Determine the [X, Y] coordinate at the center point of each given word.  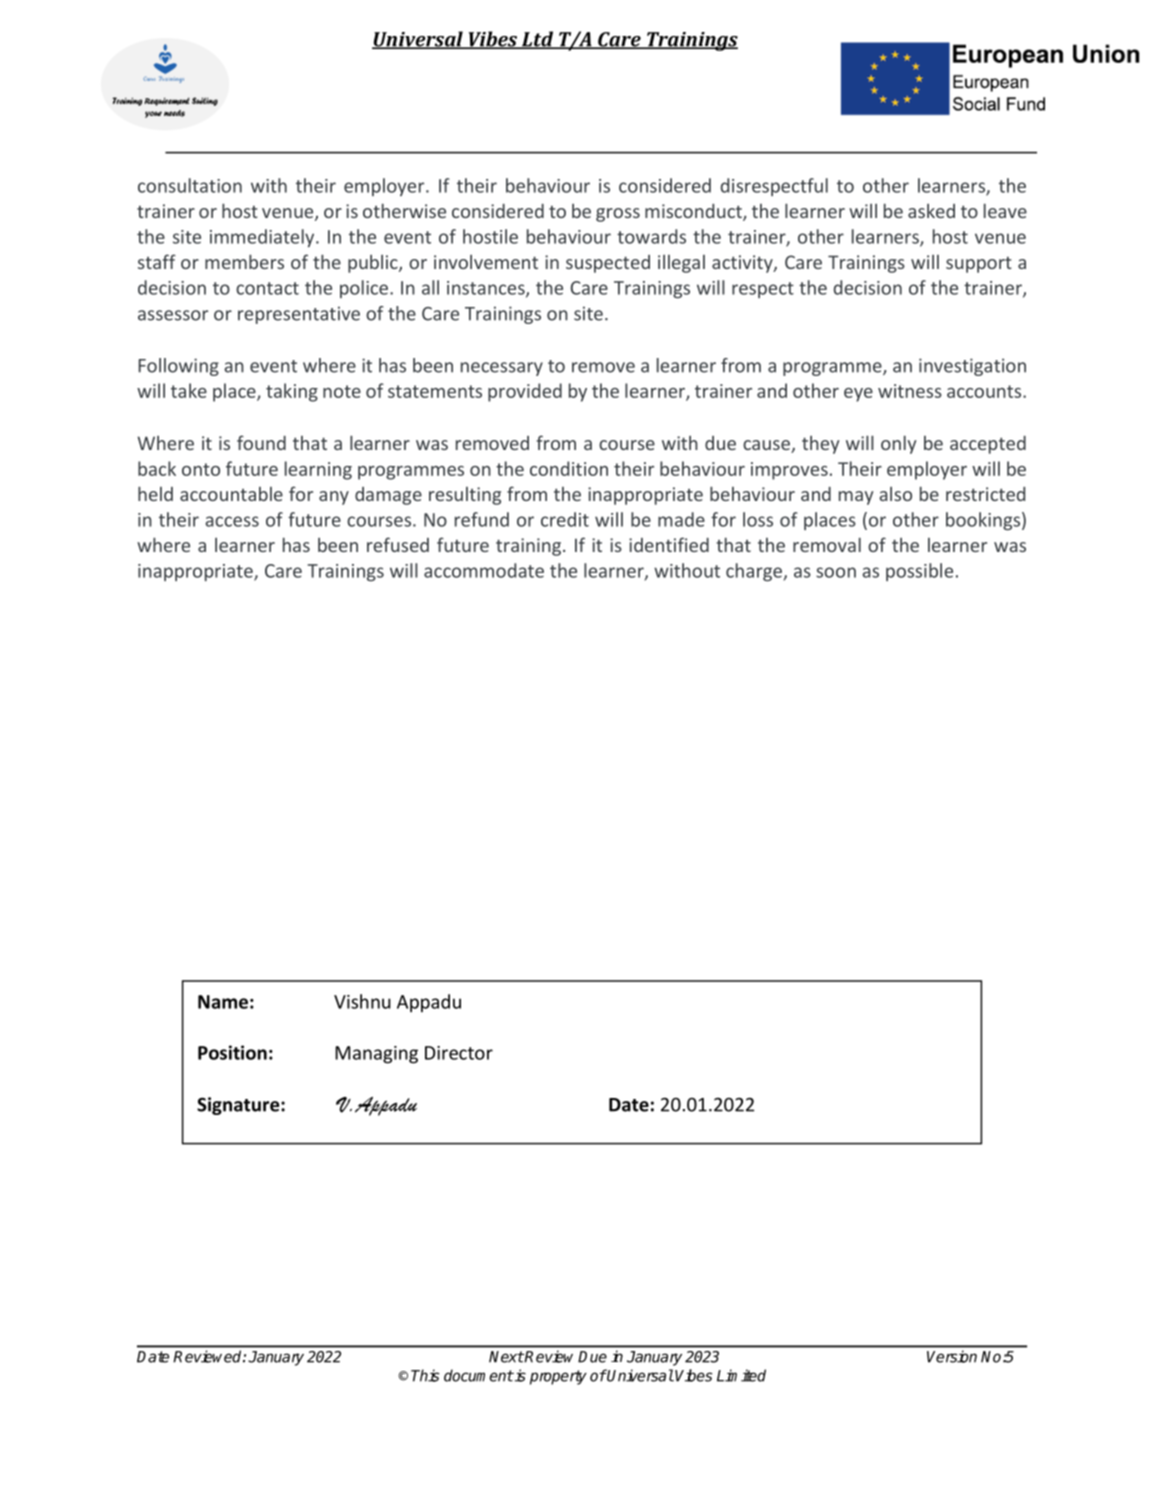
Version [952, 1356]
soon [836, 572]
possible [919, 572]
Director [459, 1053]
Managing [376, 1055]
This [425, 1375]
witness [910, 391]
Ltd [537, 40]
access [232, 521]
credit [565, 519]
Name [223, 1002]
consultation [190, 185]
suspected [608, 264]
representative [299, 315]
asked [931, 211]
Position [232, 1052]
